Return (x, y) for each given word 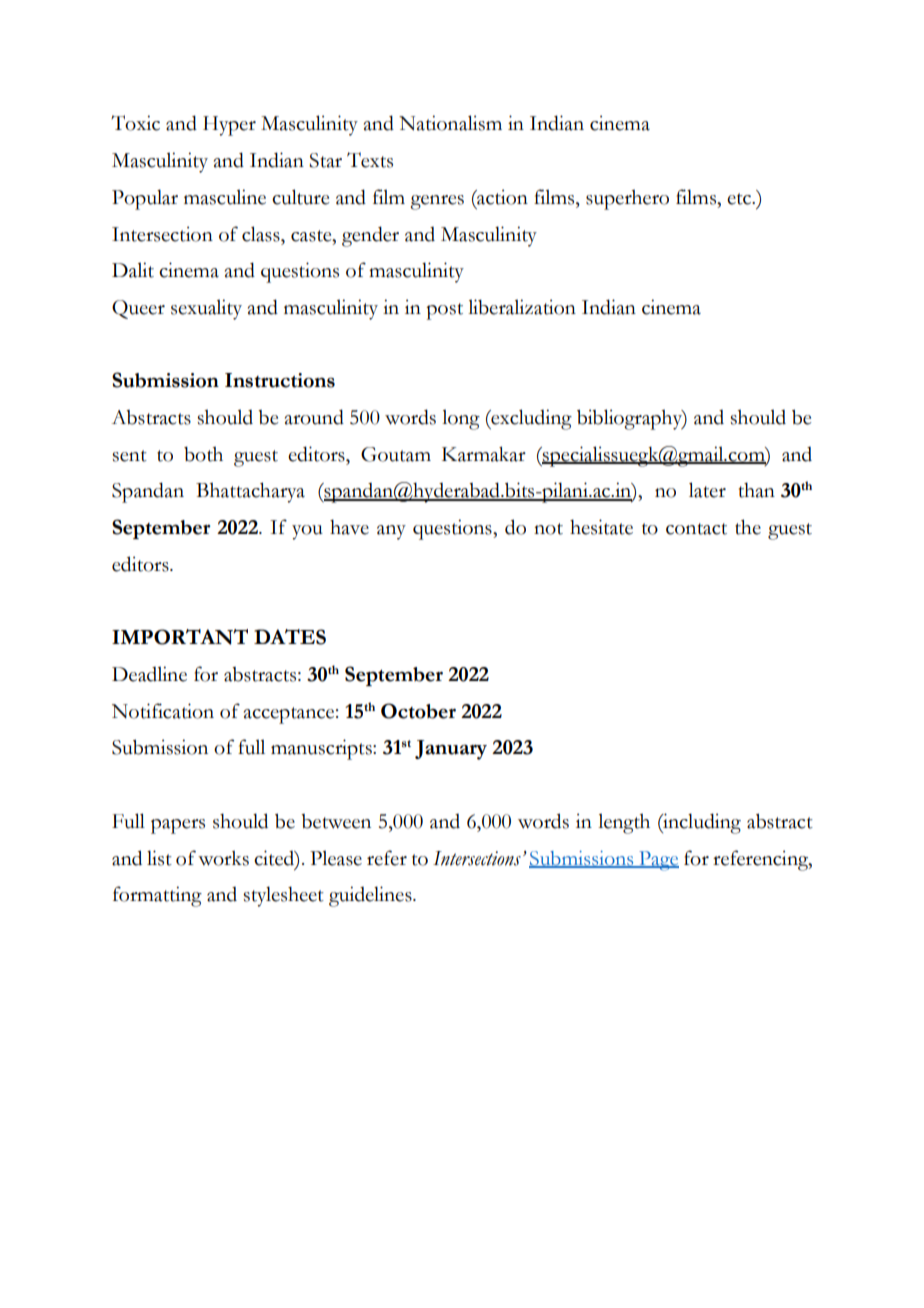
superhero (627, 199)
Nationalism (450, 123)
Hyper (229, 126)
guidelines (371, 896)
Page (658, 861)
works (223, 858)
